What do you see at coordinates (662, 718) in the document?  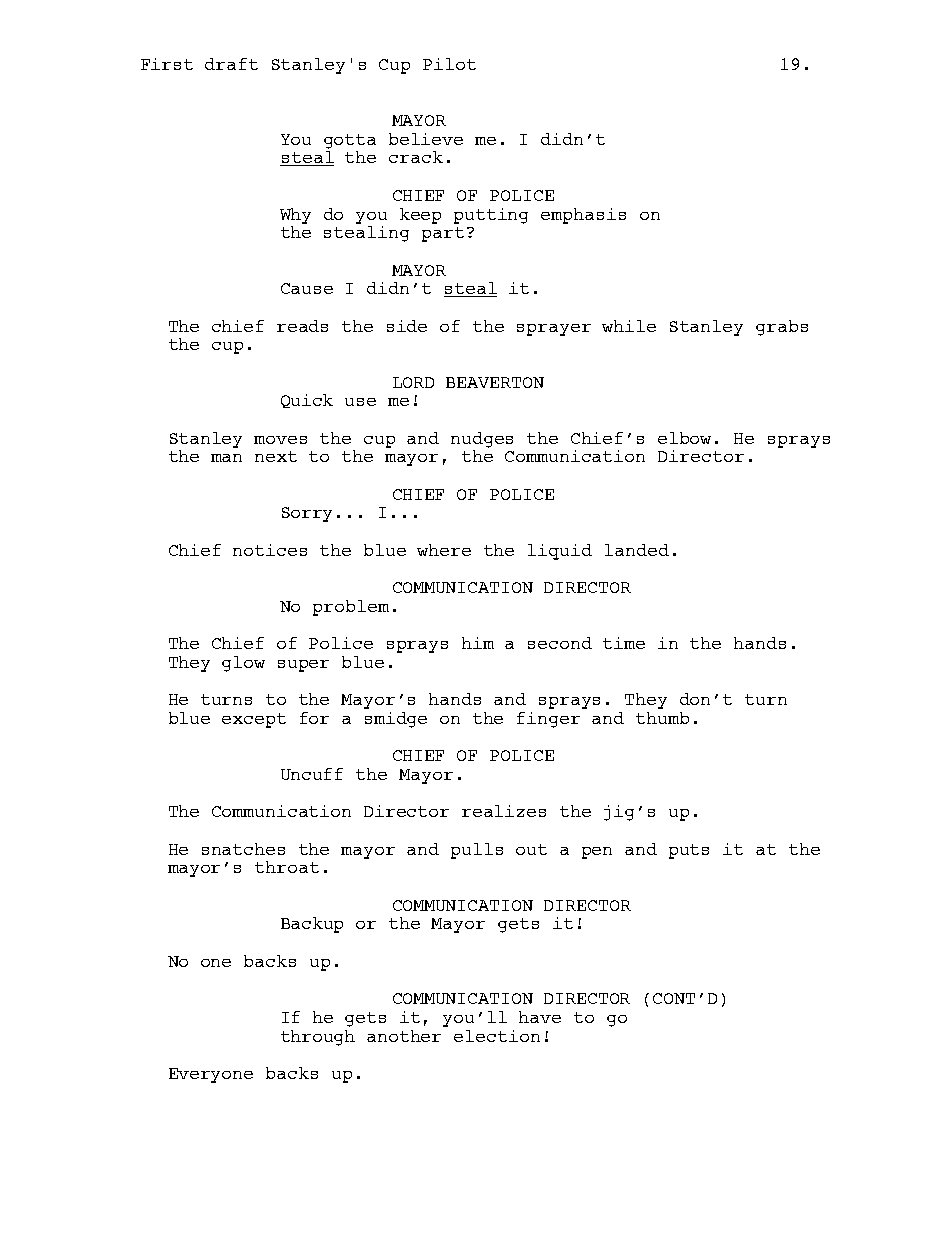 I see `thumb` at bounding box center [662, 718].
